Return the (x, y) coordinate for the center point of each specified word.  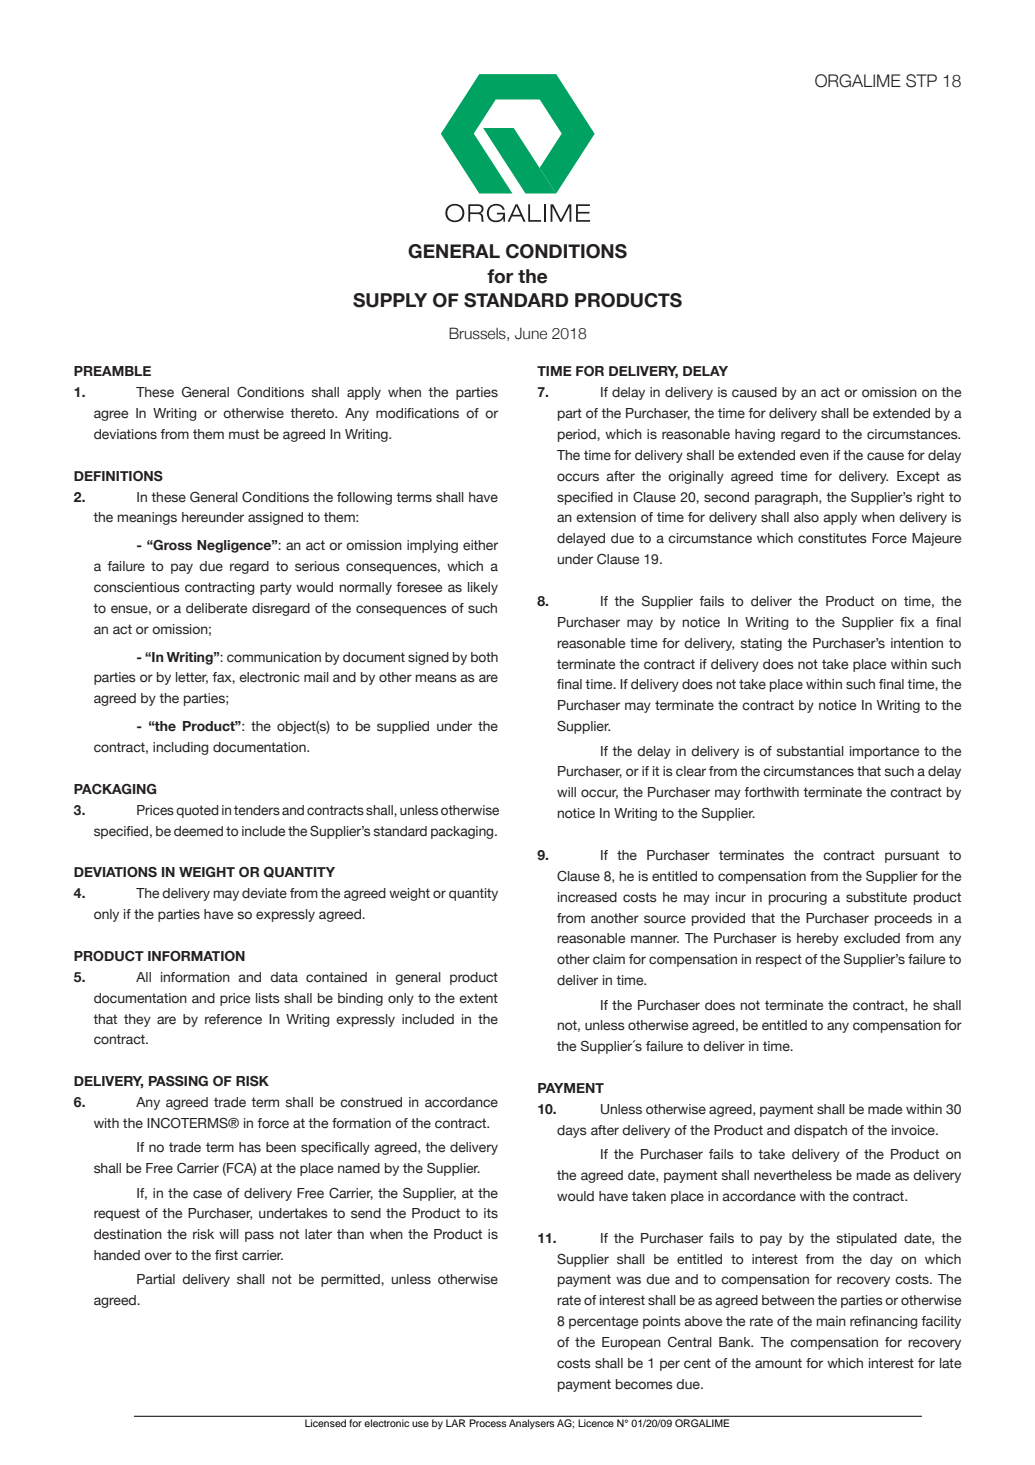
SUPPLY (390, 300)
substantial (810, 751)
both (484, 657)
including (180, 748)
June (531, 334)
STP (921, 81)
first (226, 1255)
